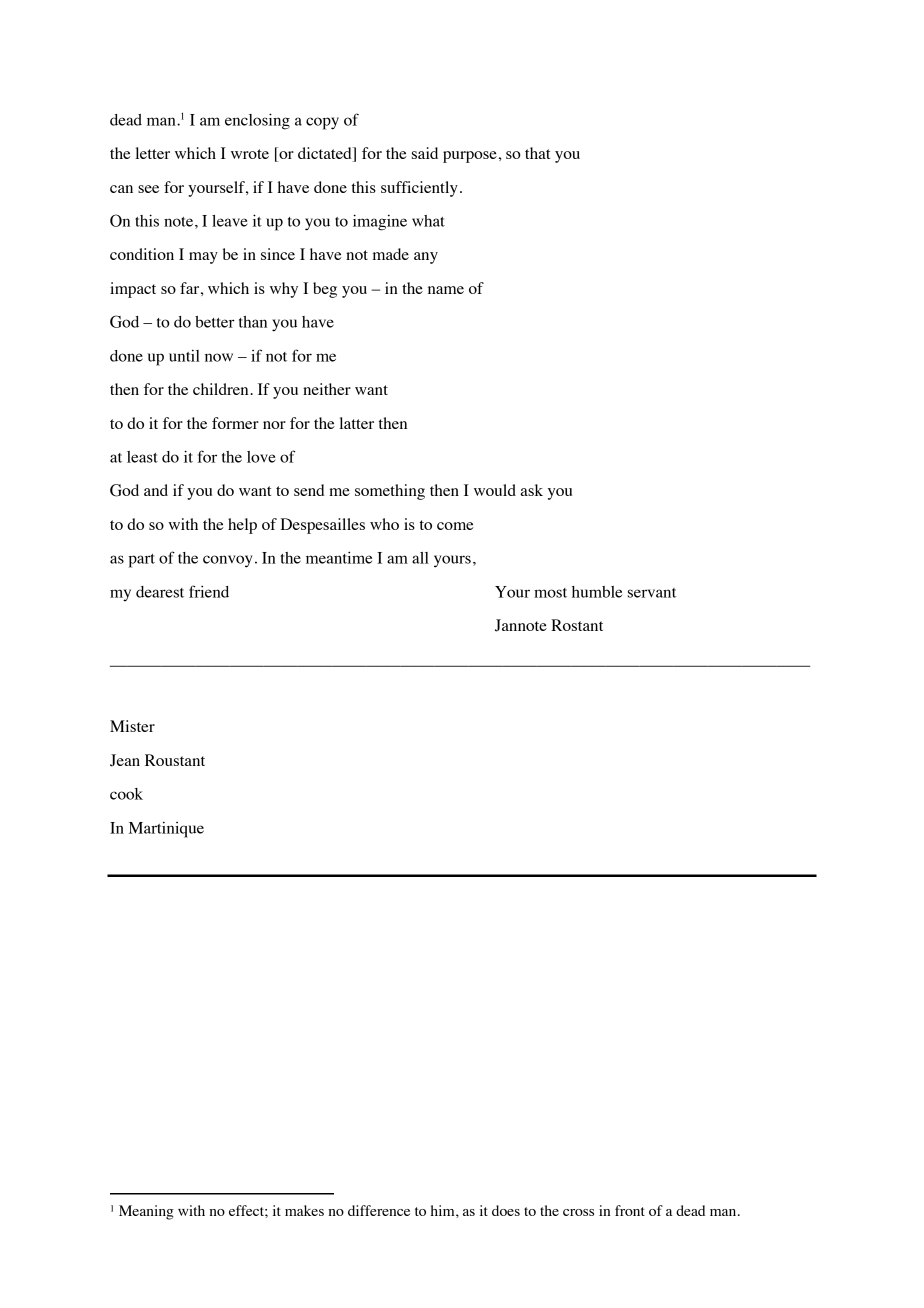 The image size is (924, 1308). What do you see at coordinates (630, 1210) in the screenshot?
I see `front` at bounding box center [630, 1210].
